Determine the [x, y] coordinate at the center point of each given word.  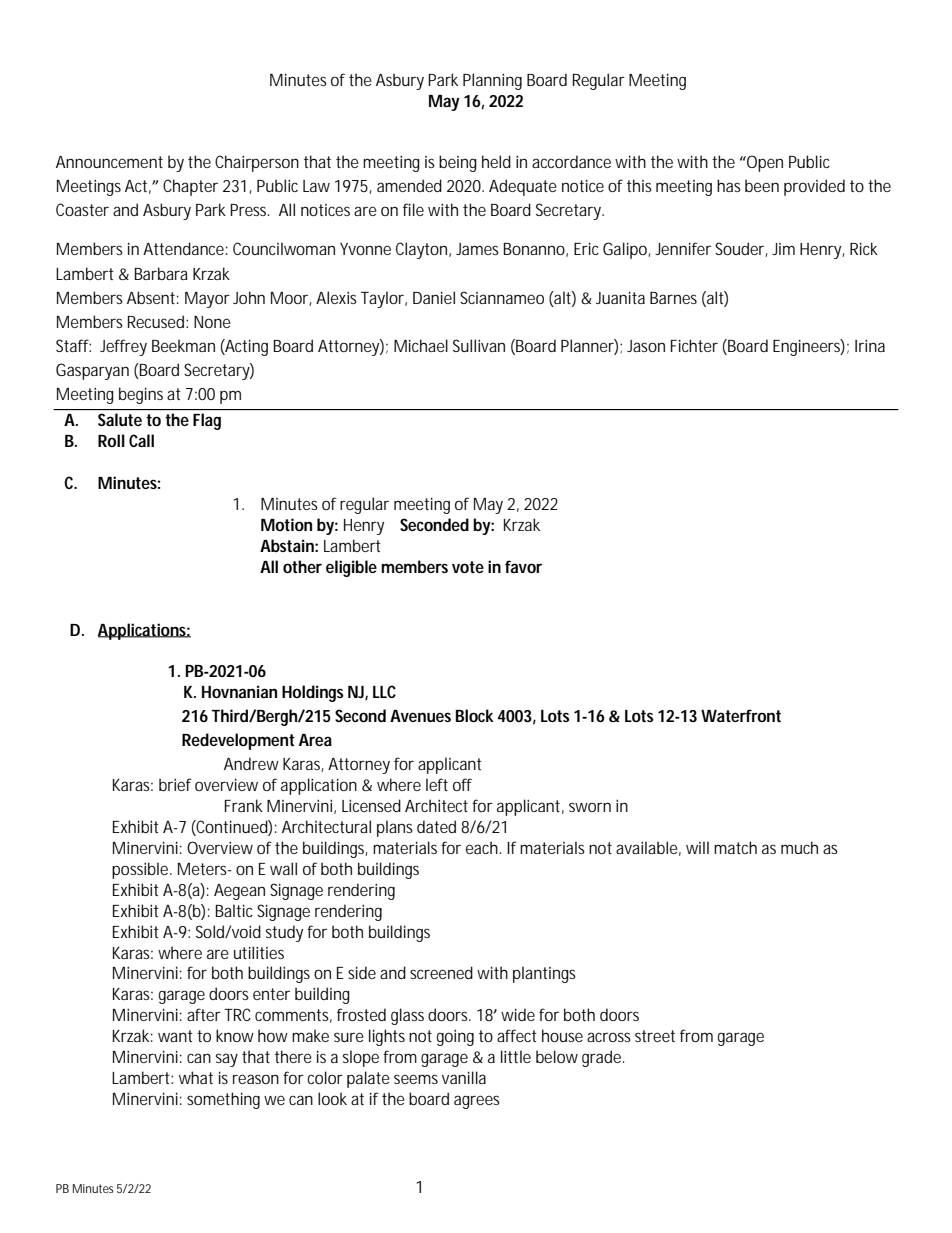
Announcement [109, 162]
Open [764, 163]
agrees [477, 1102]
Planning [492, 81]
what [196, 1077]
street [655, 1036]
